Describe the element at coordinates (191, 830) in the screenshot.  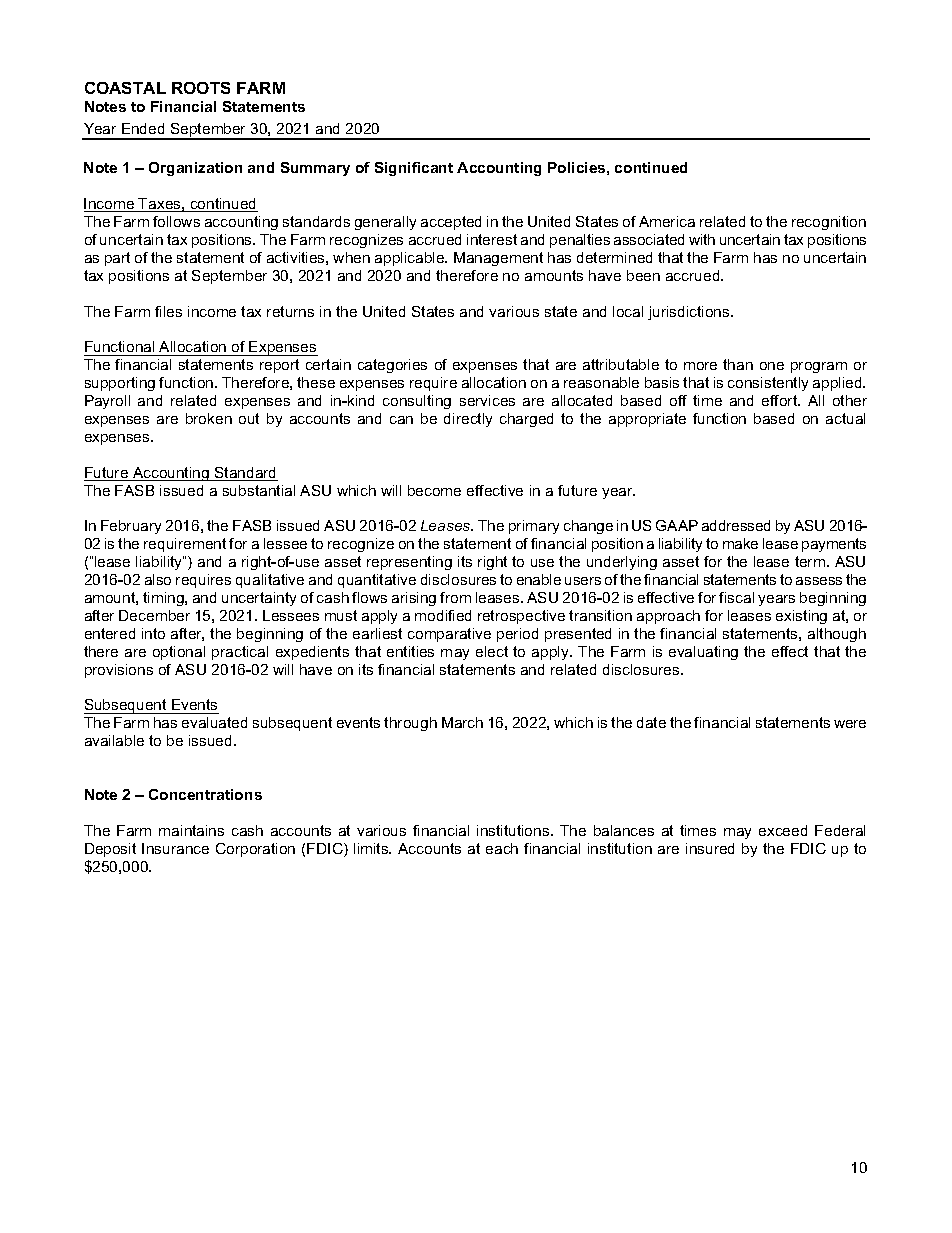
I see `maintains` at that location.
